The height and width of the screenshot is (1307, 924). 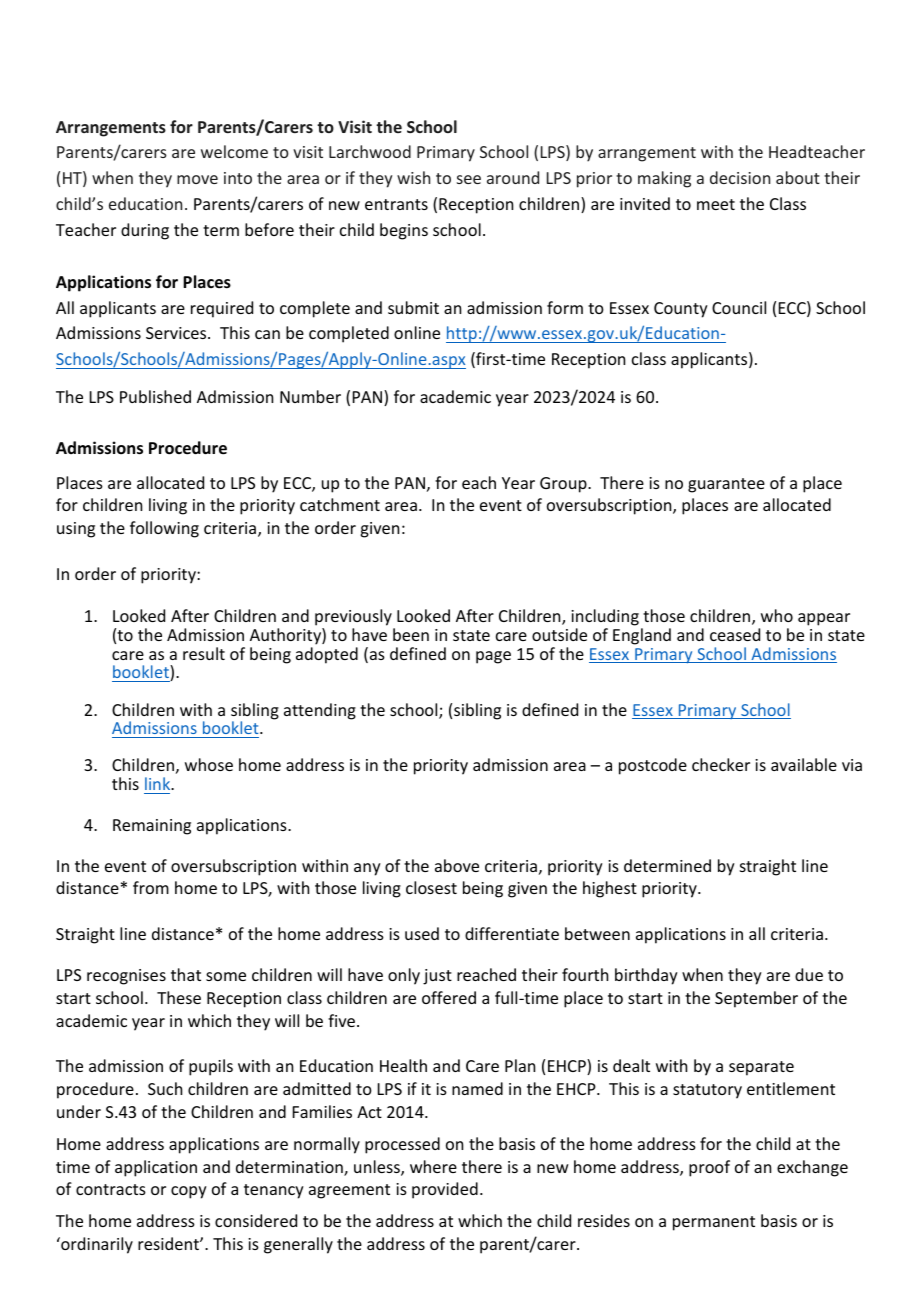 I want to click on copy, so click(x=189, y=1192).
